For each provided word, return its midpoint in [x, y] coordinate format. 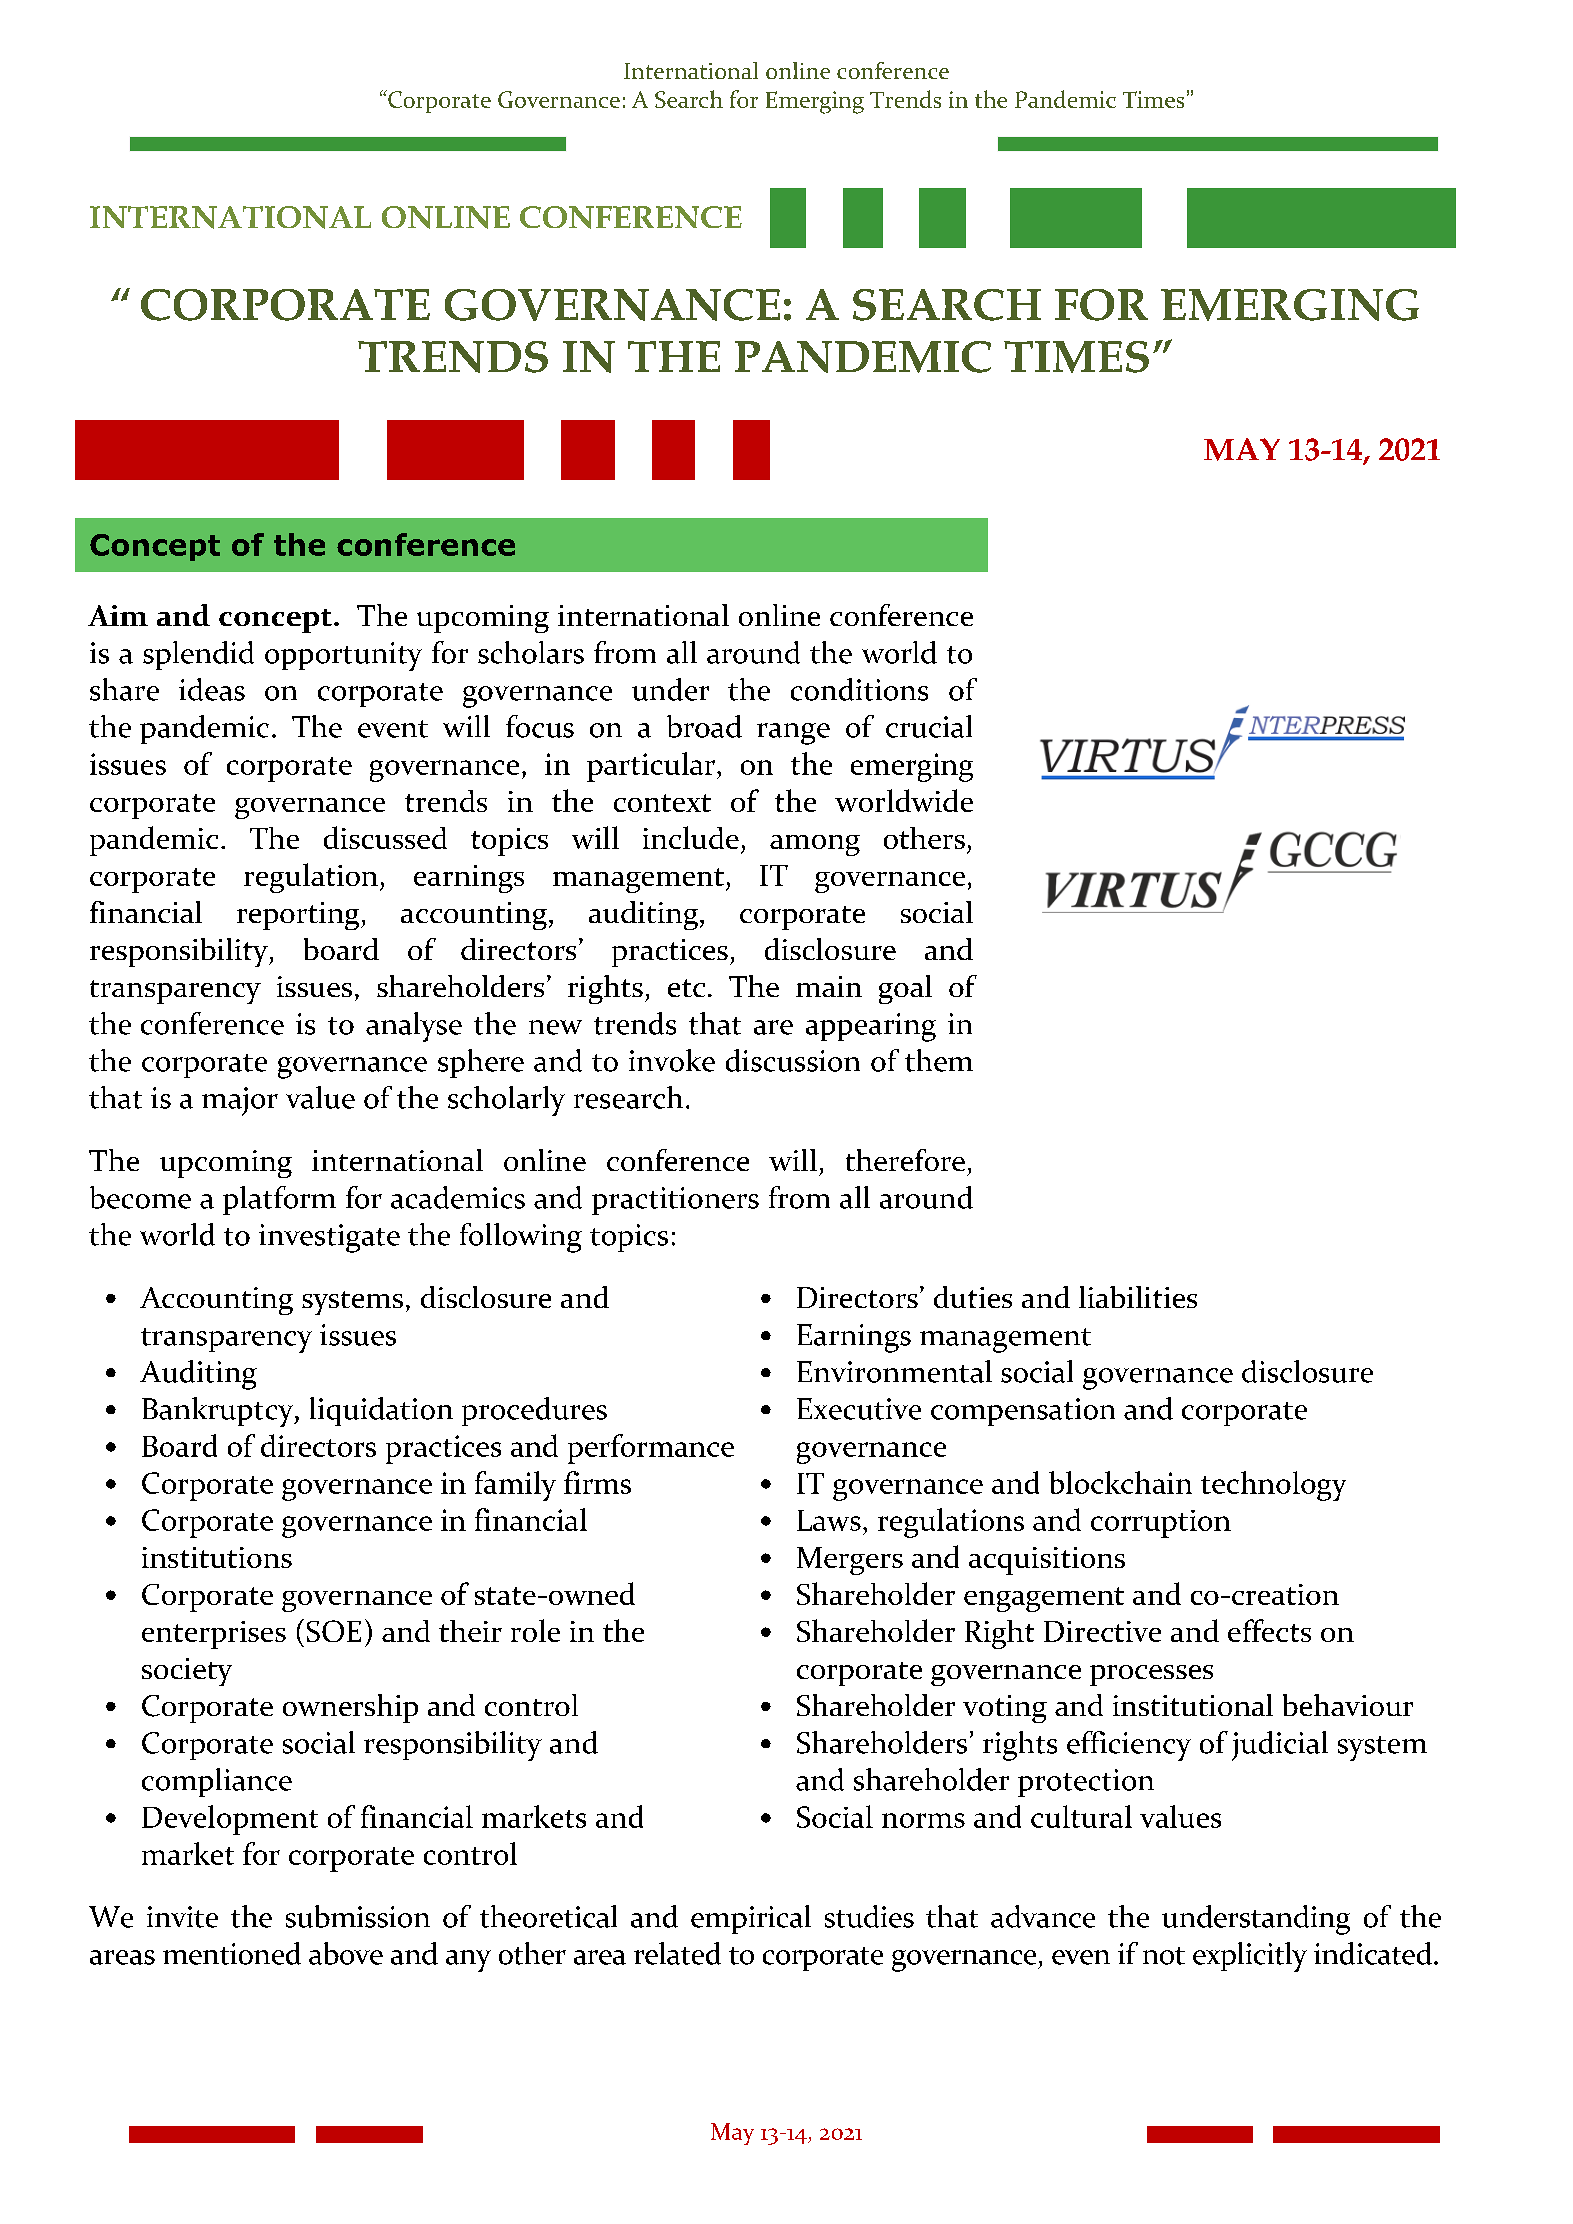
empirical [751, 1919]
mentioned [232, 1953]
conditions [859, 689]
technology [1273, 1486]
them [939, 1060]
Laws [829, 1520]
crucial [929, 726]
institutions [217, 1557]
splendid [198, 655]
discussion [793, 1060]
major [240, 1101]
